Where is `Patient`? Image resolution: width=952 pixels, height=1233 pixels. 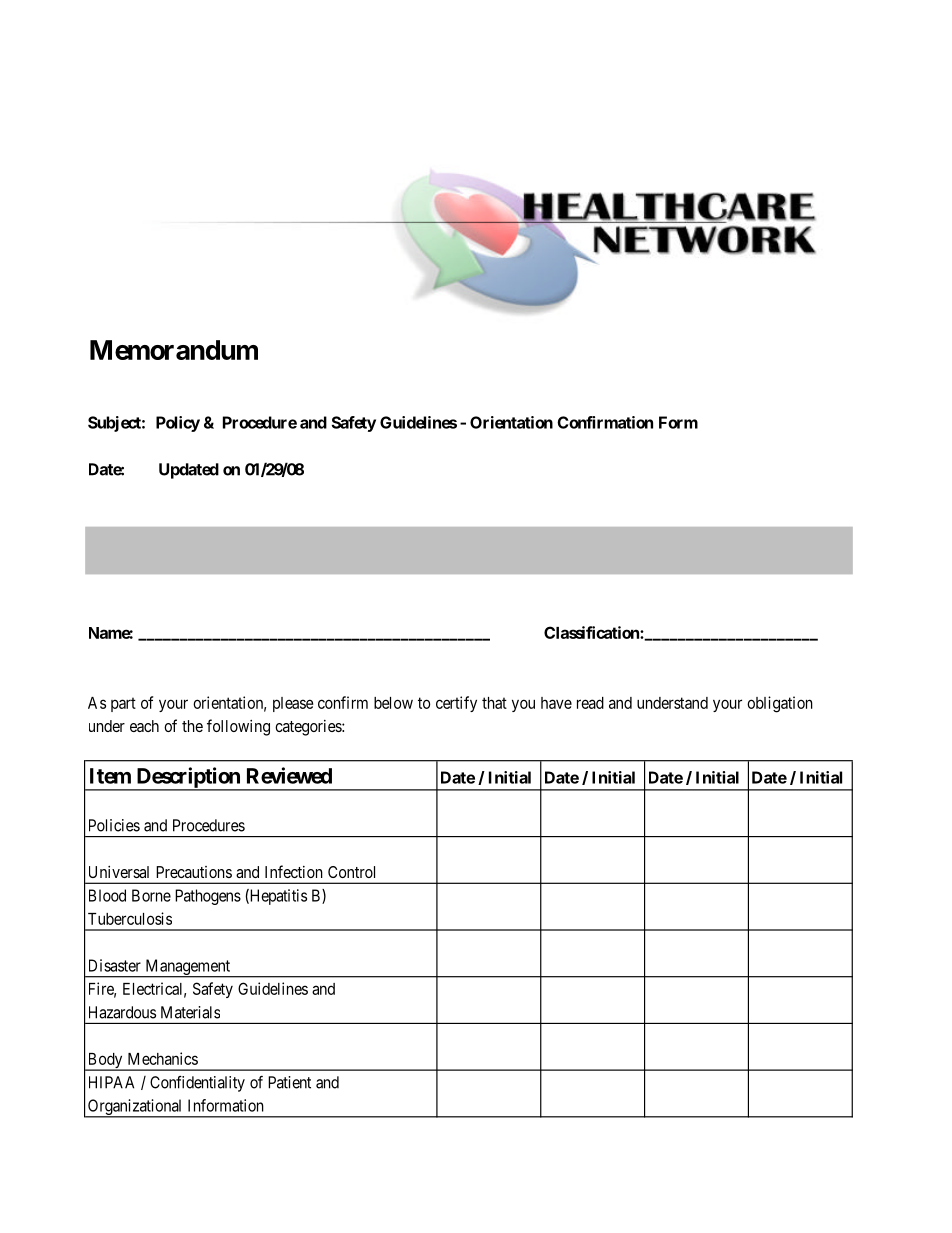 Patient is located at coordinates (289, 1082).
